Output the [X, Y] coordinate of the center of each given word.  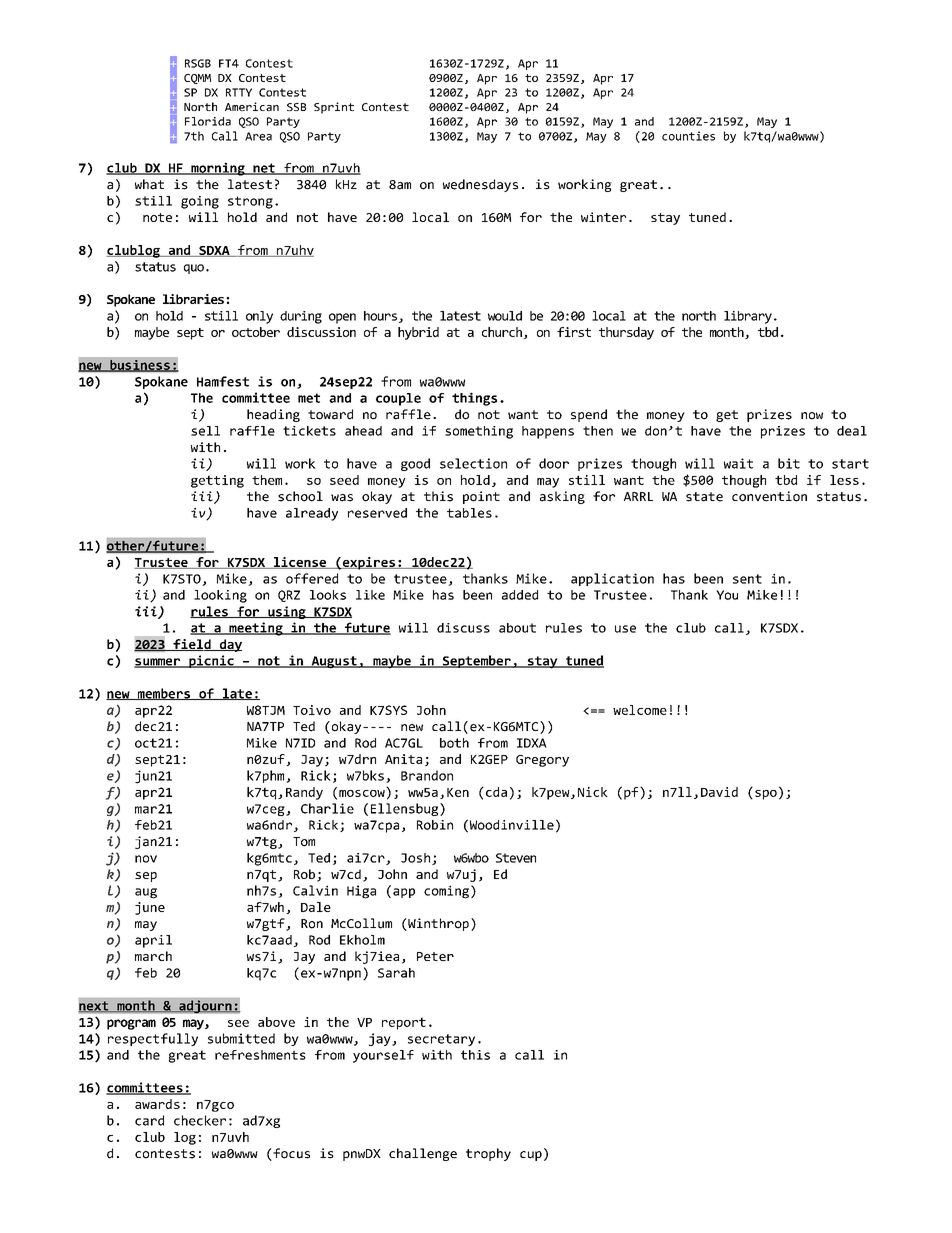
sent [747, 579]
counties [688, 136]
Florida [208, 121]
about [517, 628]
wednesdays [480, 185]
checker [200, 1120]
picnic [211, 661]
